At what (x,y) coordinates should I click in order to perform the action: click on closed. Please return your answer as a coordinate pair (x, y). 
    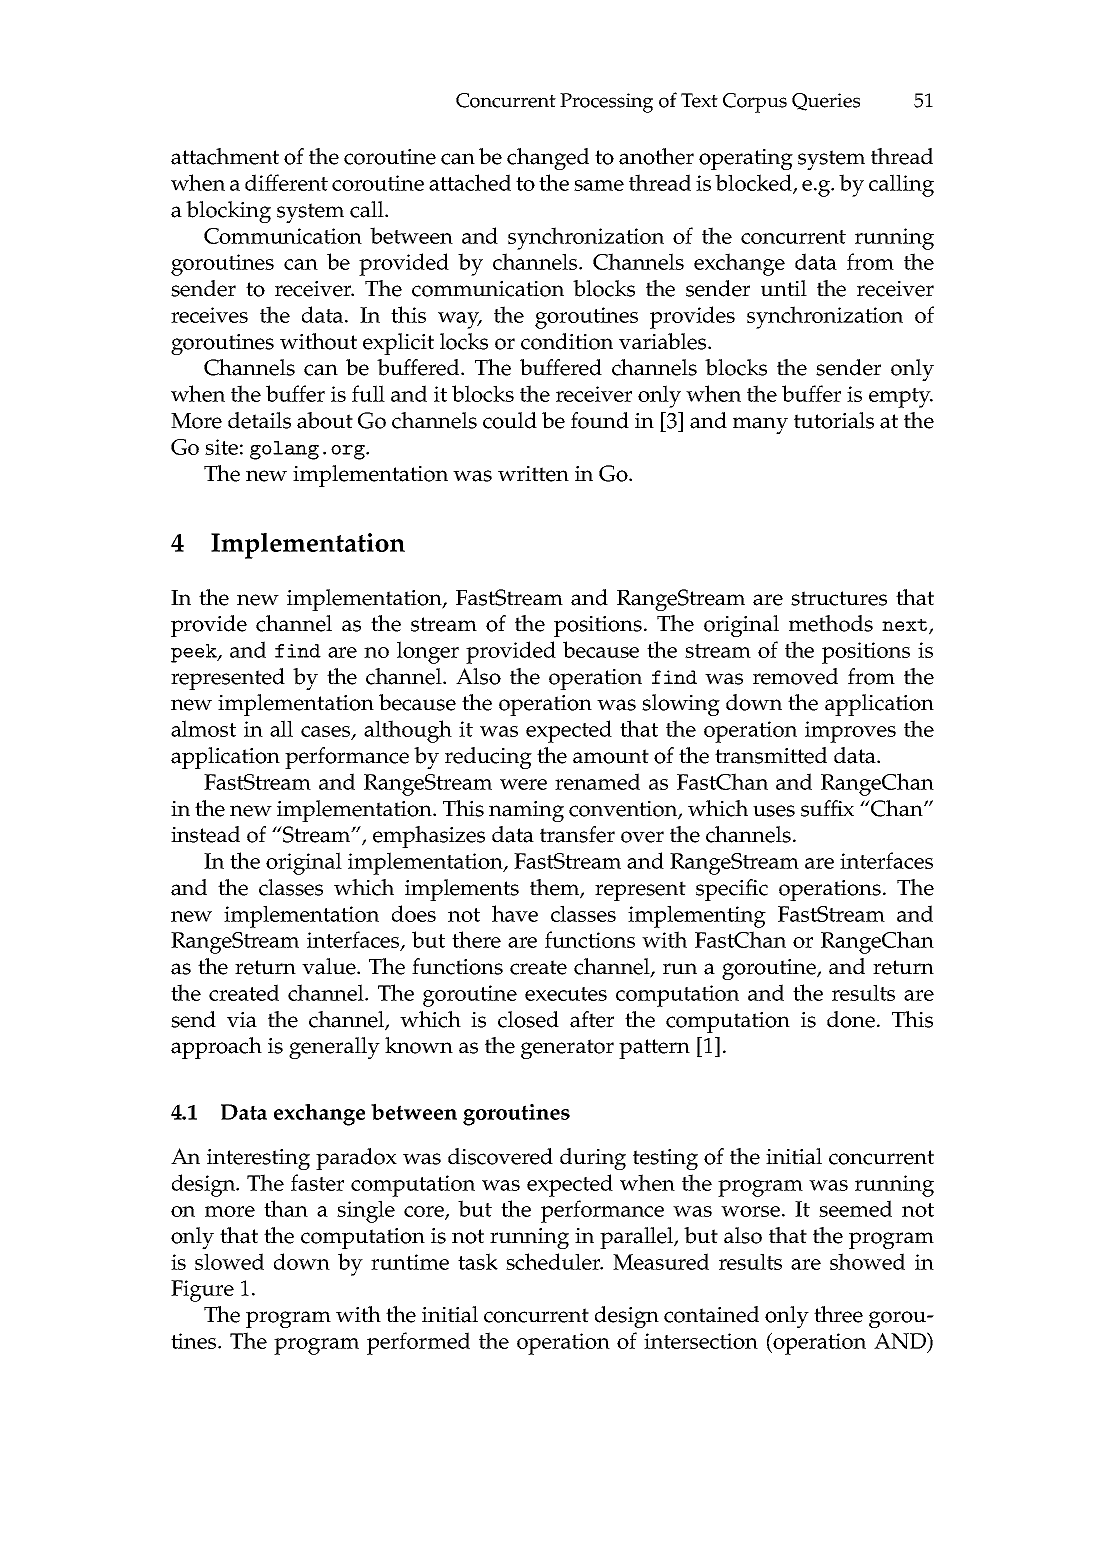
    Looking at the image, I should click on (528, 1019).
